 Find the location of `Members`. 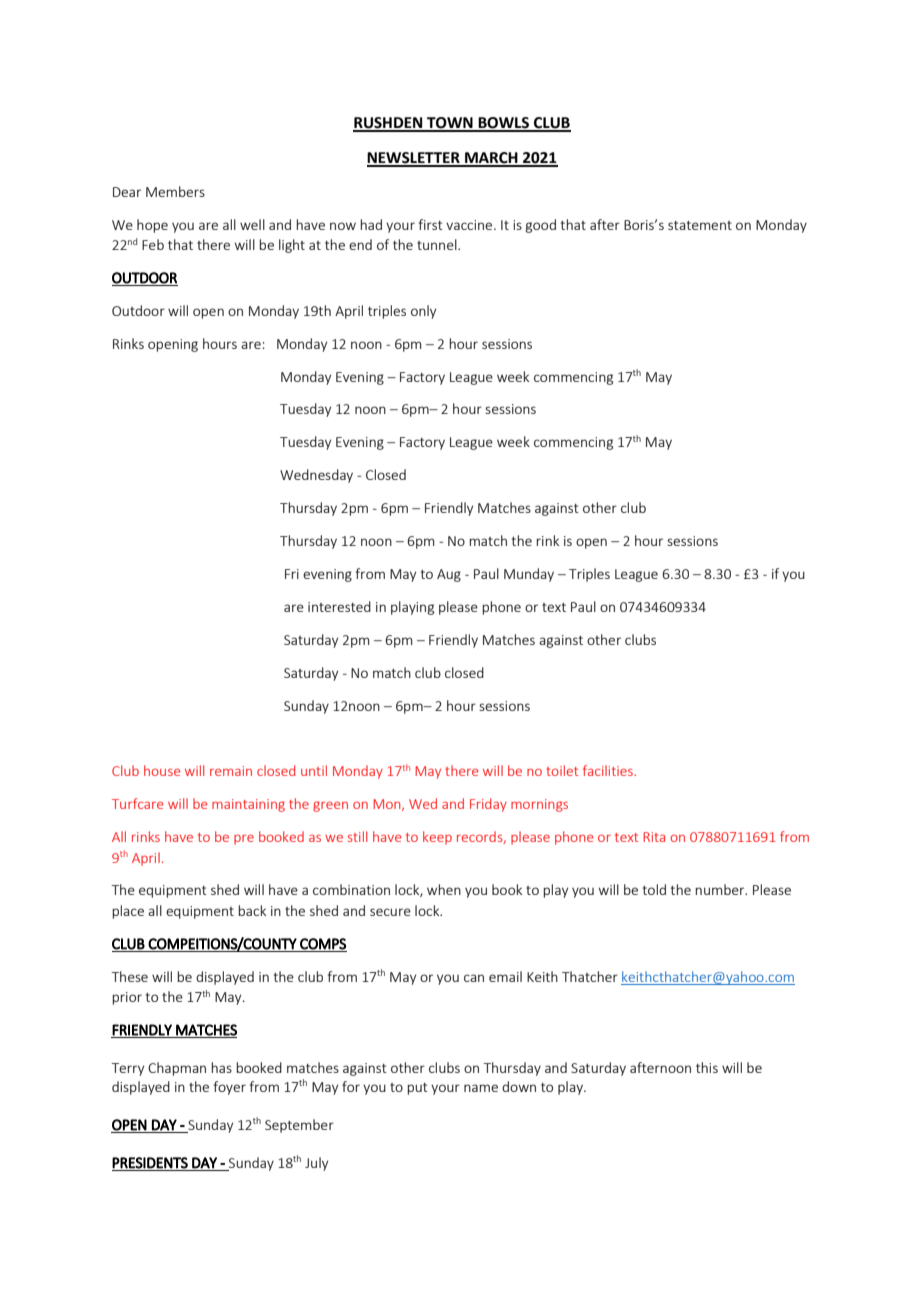

Members is located at coordinates (175, 191).
